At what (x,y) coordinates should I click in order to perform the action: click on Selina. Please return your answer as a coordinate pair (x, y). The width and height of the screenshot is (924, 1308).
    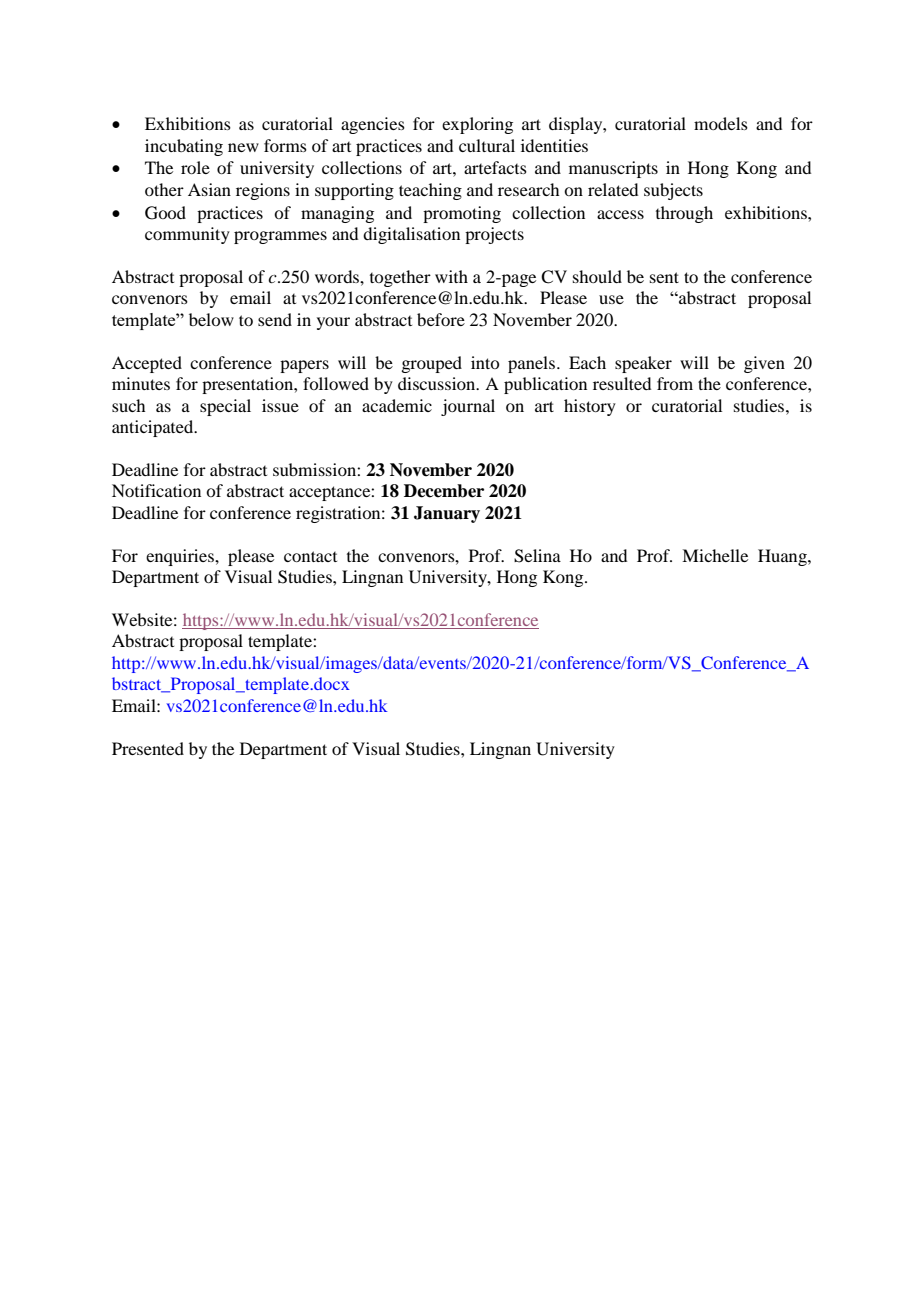
    Looking at the image, I should click on (537, 556).
